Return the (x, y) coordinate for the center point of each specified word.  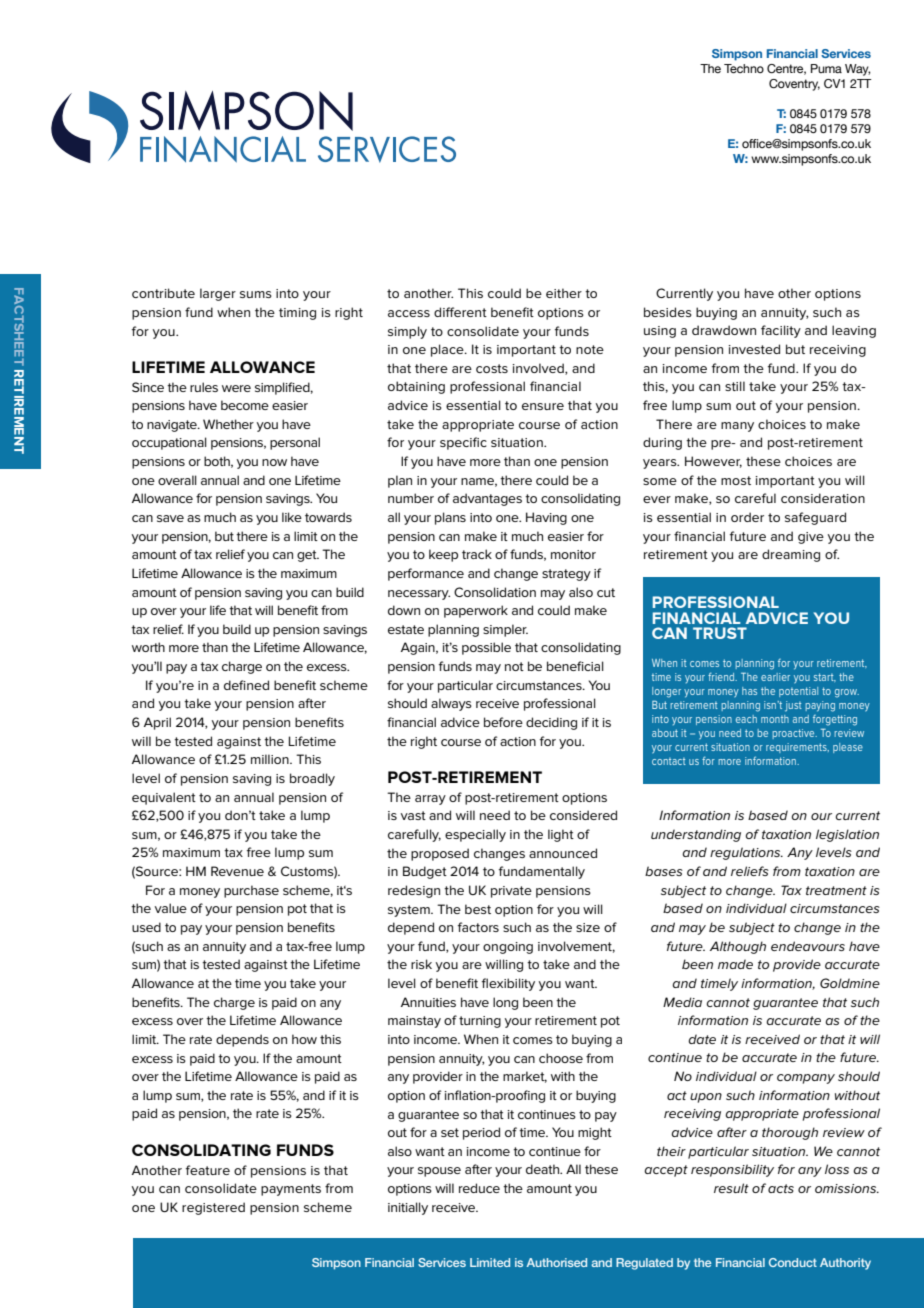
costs (492, 368)
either (564, 293)
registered (213, 1208)
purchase (251, 891)
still (735, 386)
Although (738, 947)
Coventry (794, 85)
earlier (775, 677)
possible (486, 648)
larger (218, 294)
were (236, 388)
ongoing (508, 948)
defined (246, 685)
